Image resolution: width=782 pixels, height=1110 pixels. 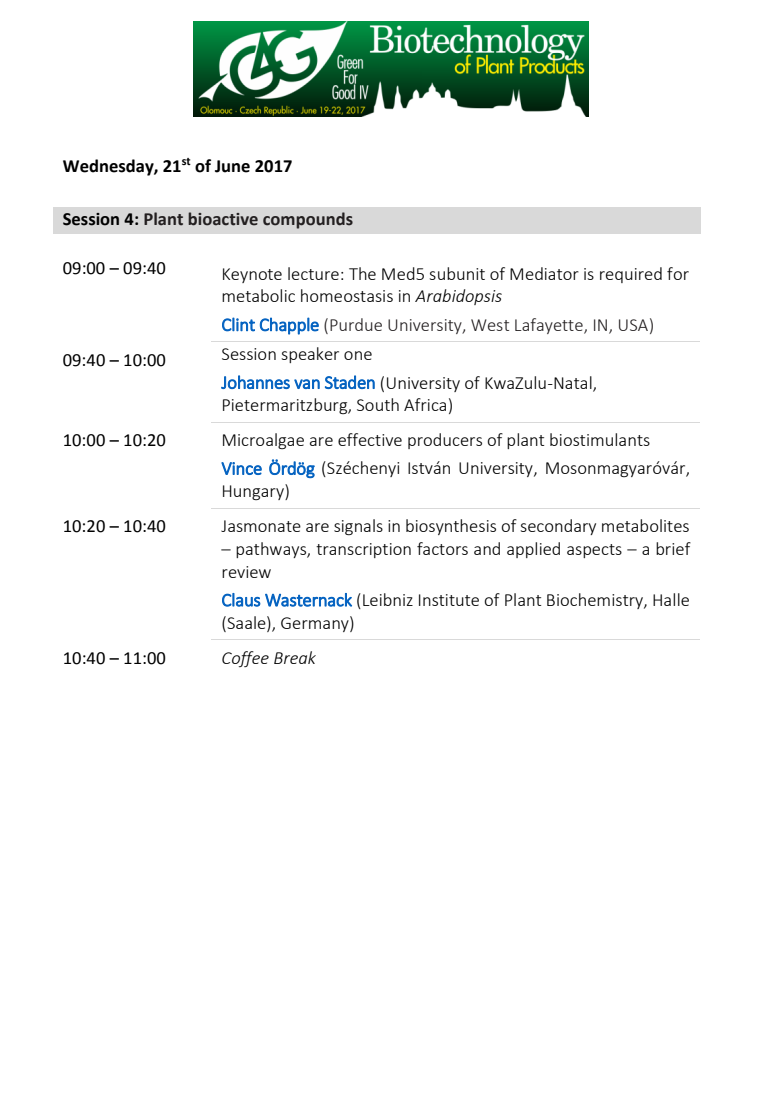 I want to click on required, so click(x=631, y=275).
